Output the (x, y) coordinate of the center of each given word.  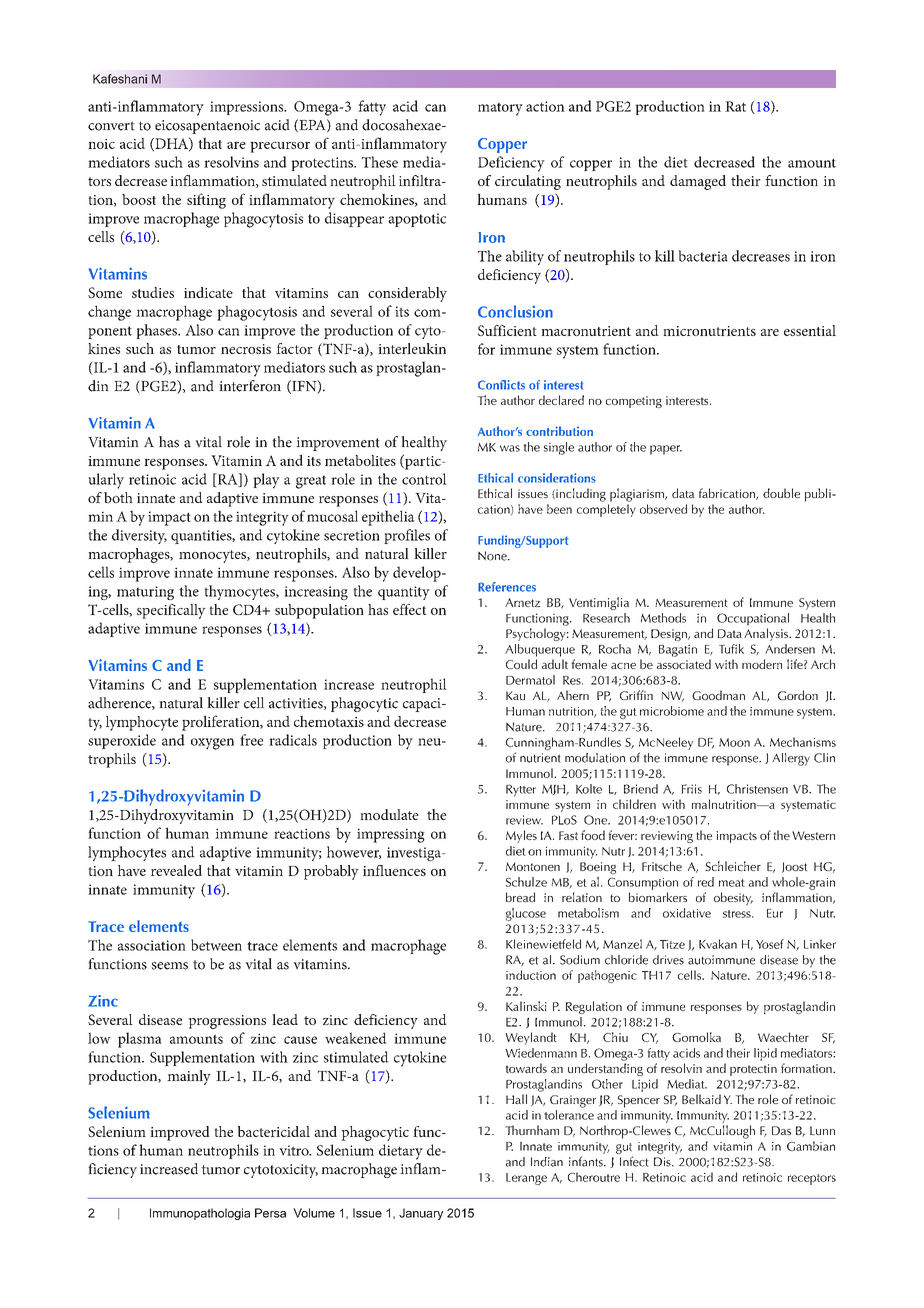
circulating (528, 182)
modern (762, 664)
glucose (526, 914)
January (421, 1214)
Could (521, 664)
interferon (250, 386)
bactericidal (274, 1131)
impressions (248, 108)
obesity (733, 899)
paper (666, 450)
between (216, 945)
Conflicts (501, 385)
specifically (171, 611)
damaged (698, 182)
